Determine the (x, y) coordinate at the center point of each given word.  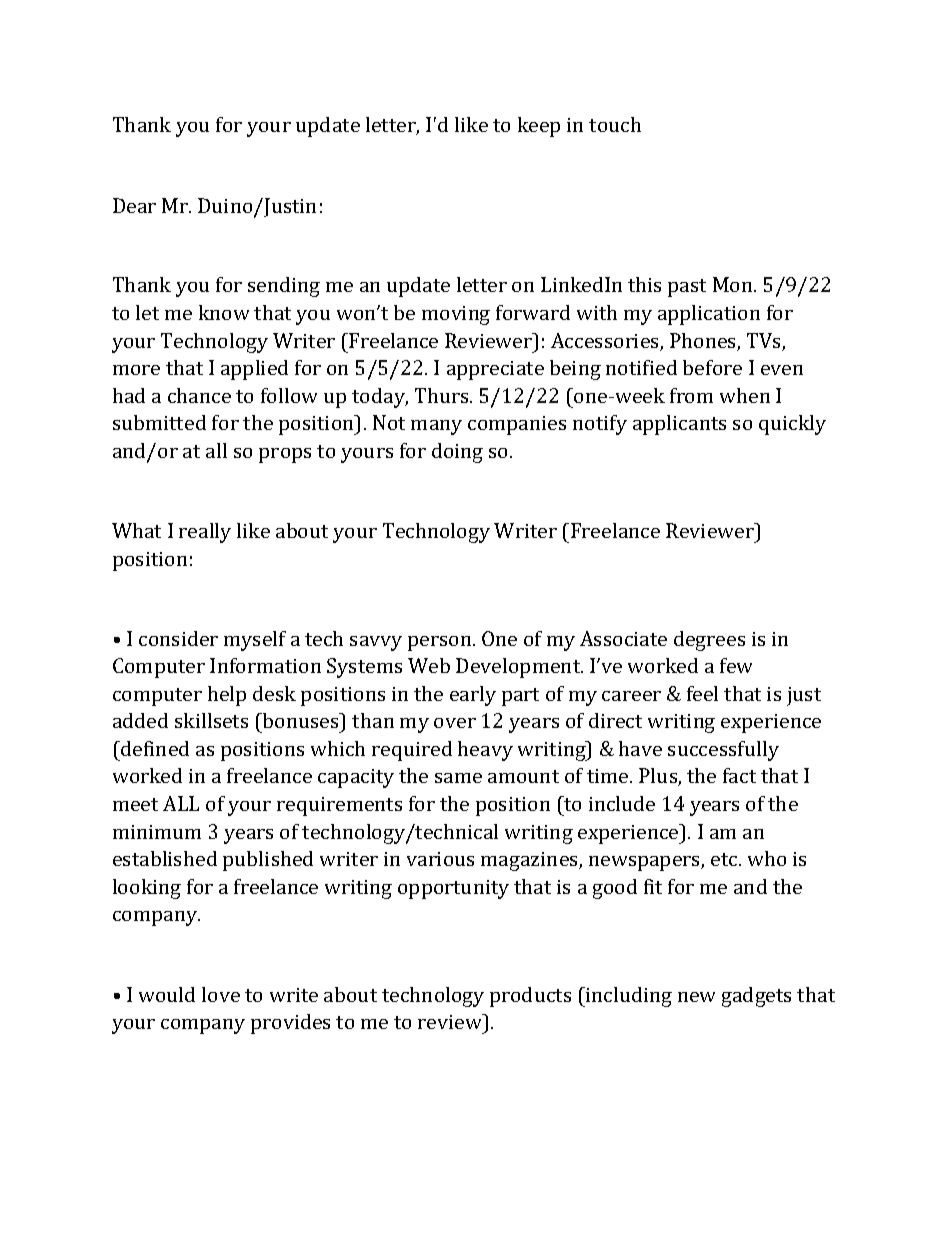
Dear (134, 205)
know (224, 312)
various (440, 859)
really (205, 533)
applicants (679, 425)
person (441, 643)
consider (178, 638)
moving (456, 315)
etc (725, 859)
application (709, 315)
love (221, 994)
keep (539, 127)
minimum (157, 832)
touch (615, 124)
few (736, 665)
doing (457, 453)
